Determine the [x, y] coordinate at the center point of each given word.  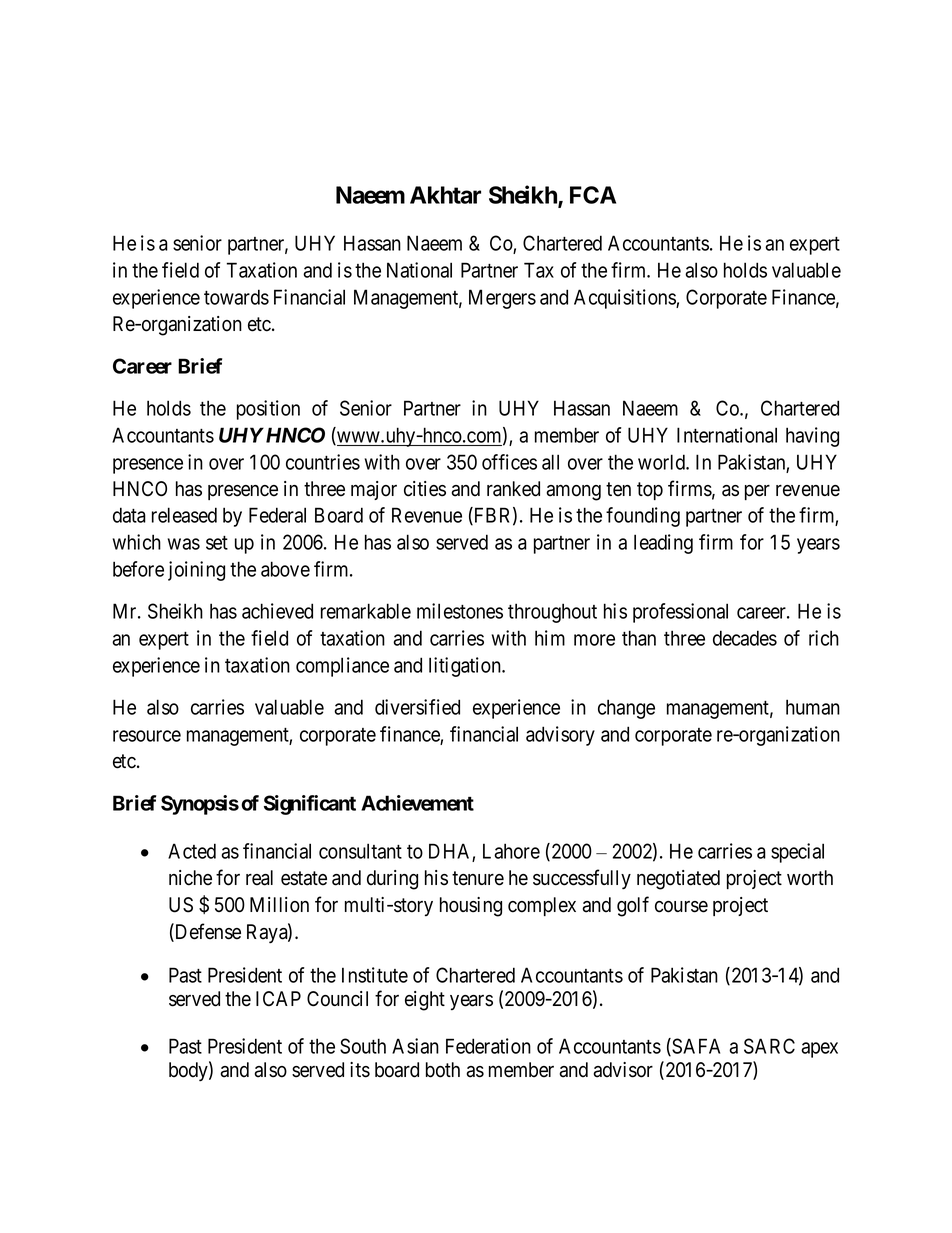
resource [147, 736]
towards [236, 297]
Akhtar [445, 195]
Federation [488, 1046]
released [184, 515]
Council [337, 999]
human [813, 707]
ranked [513, 489]
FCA [593, 195]
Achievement [417, 803]
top [650, 491]
